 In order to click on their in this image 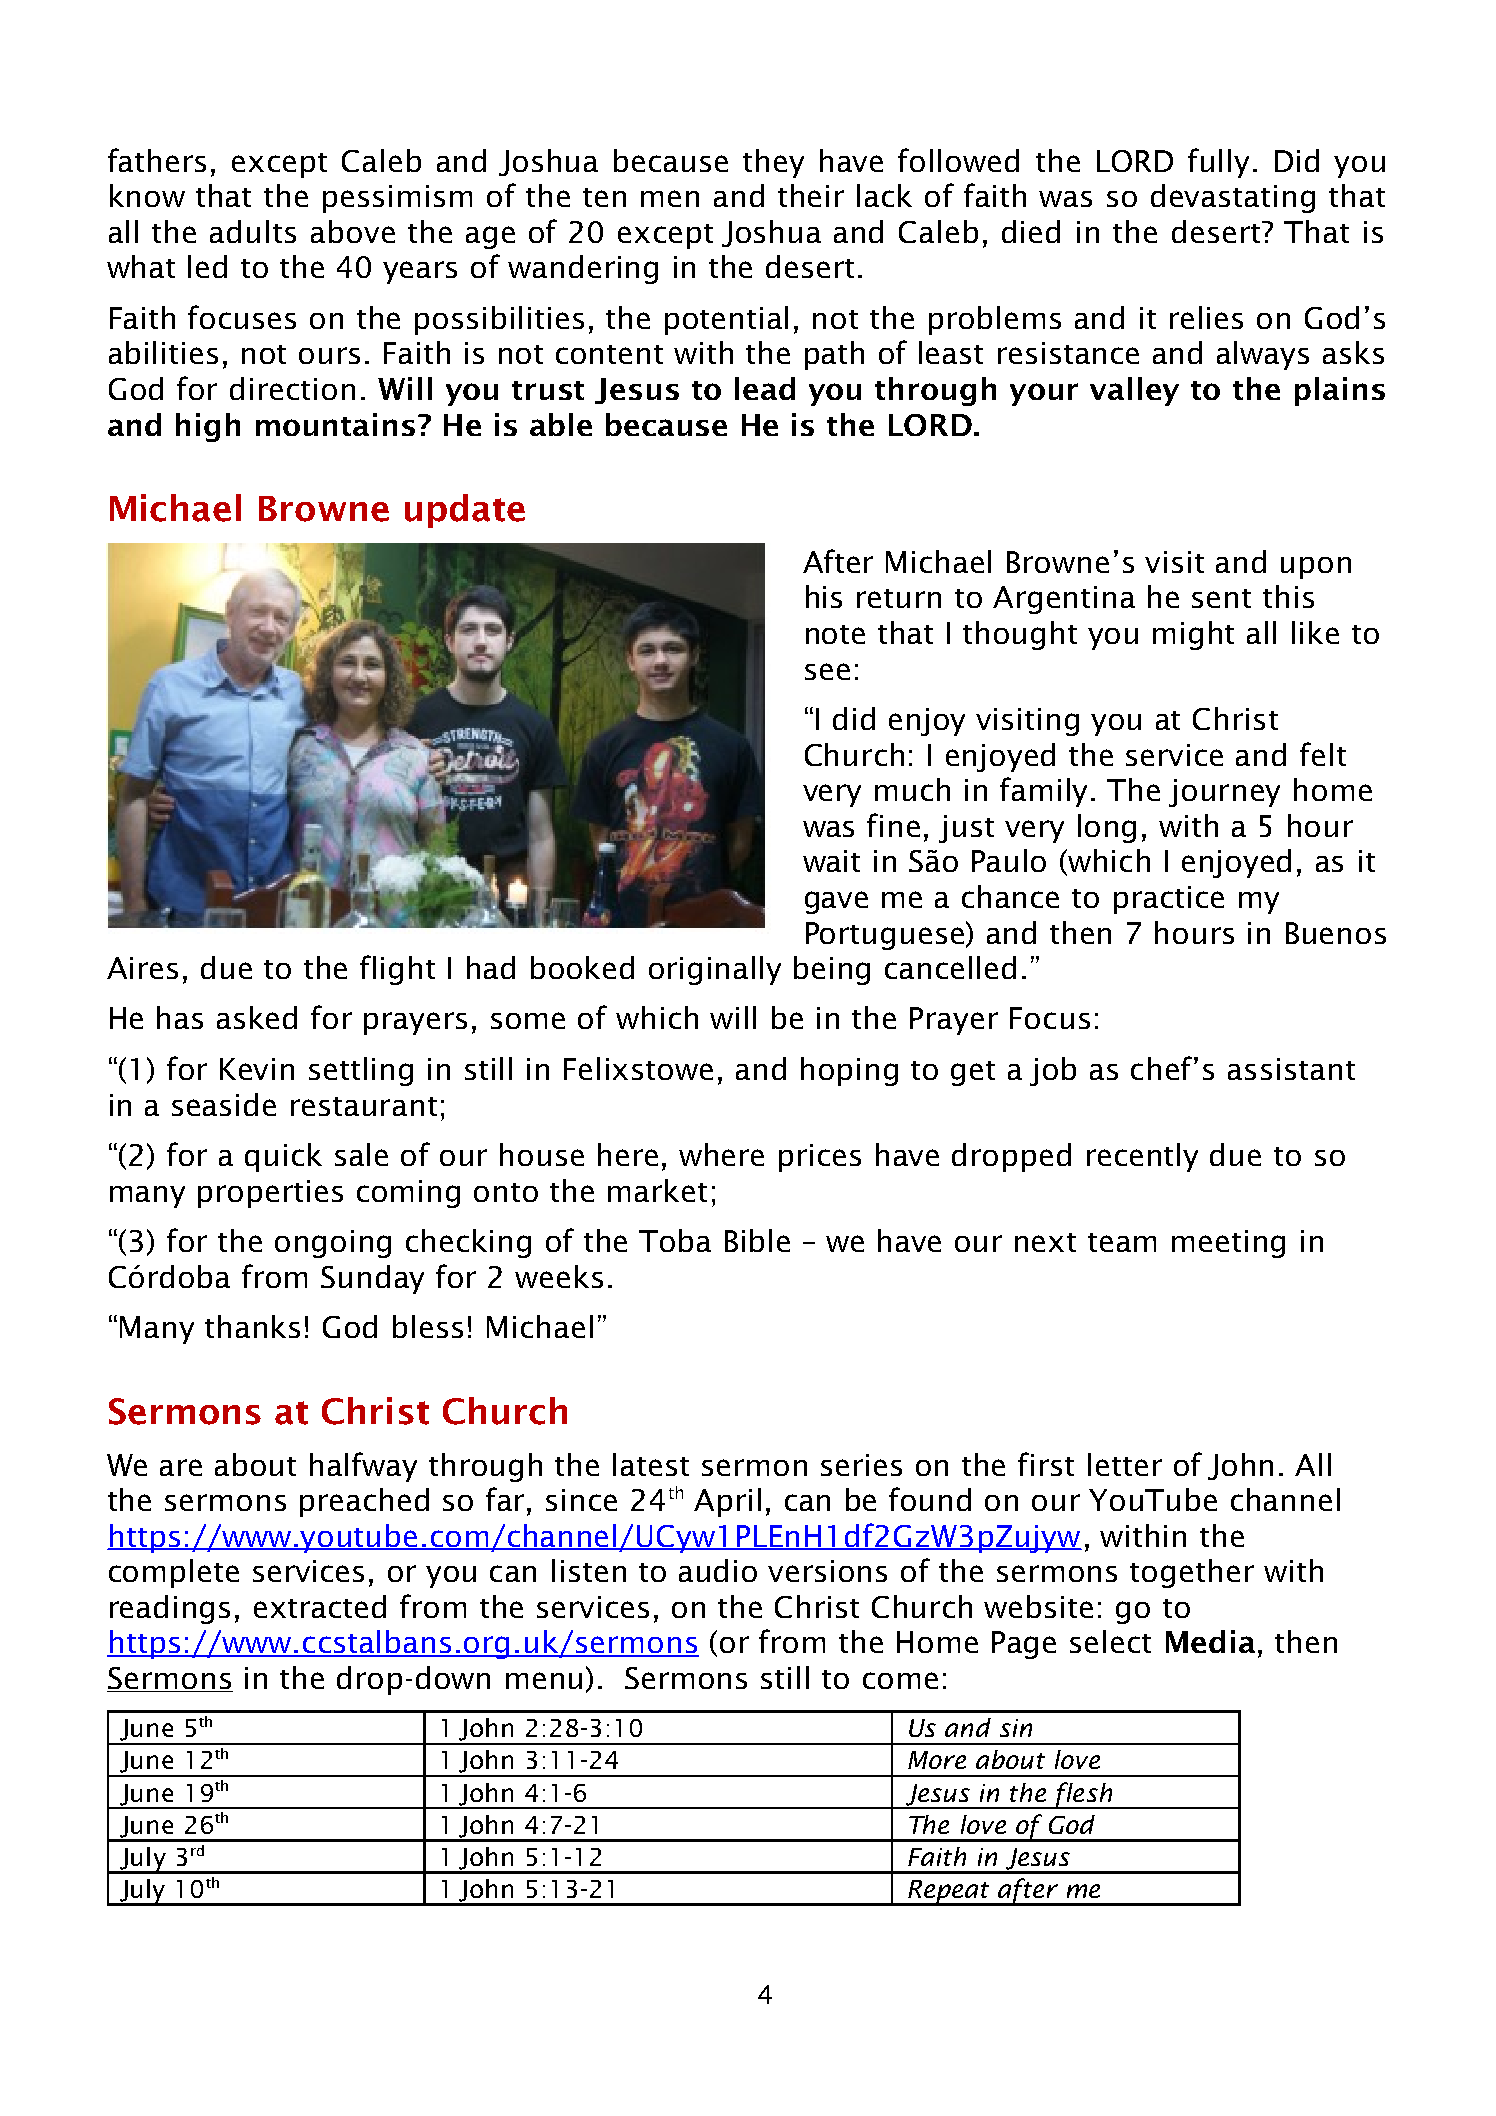, I will do `click(811, 195)`.
